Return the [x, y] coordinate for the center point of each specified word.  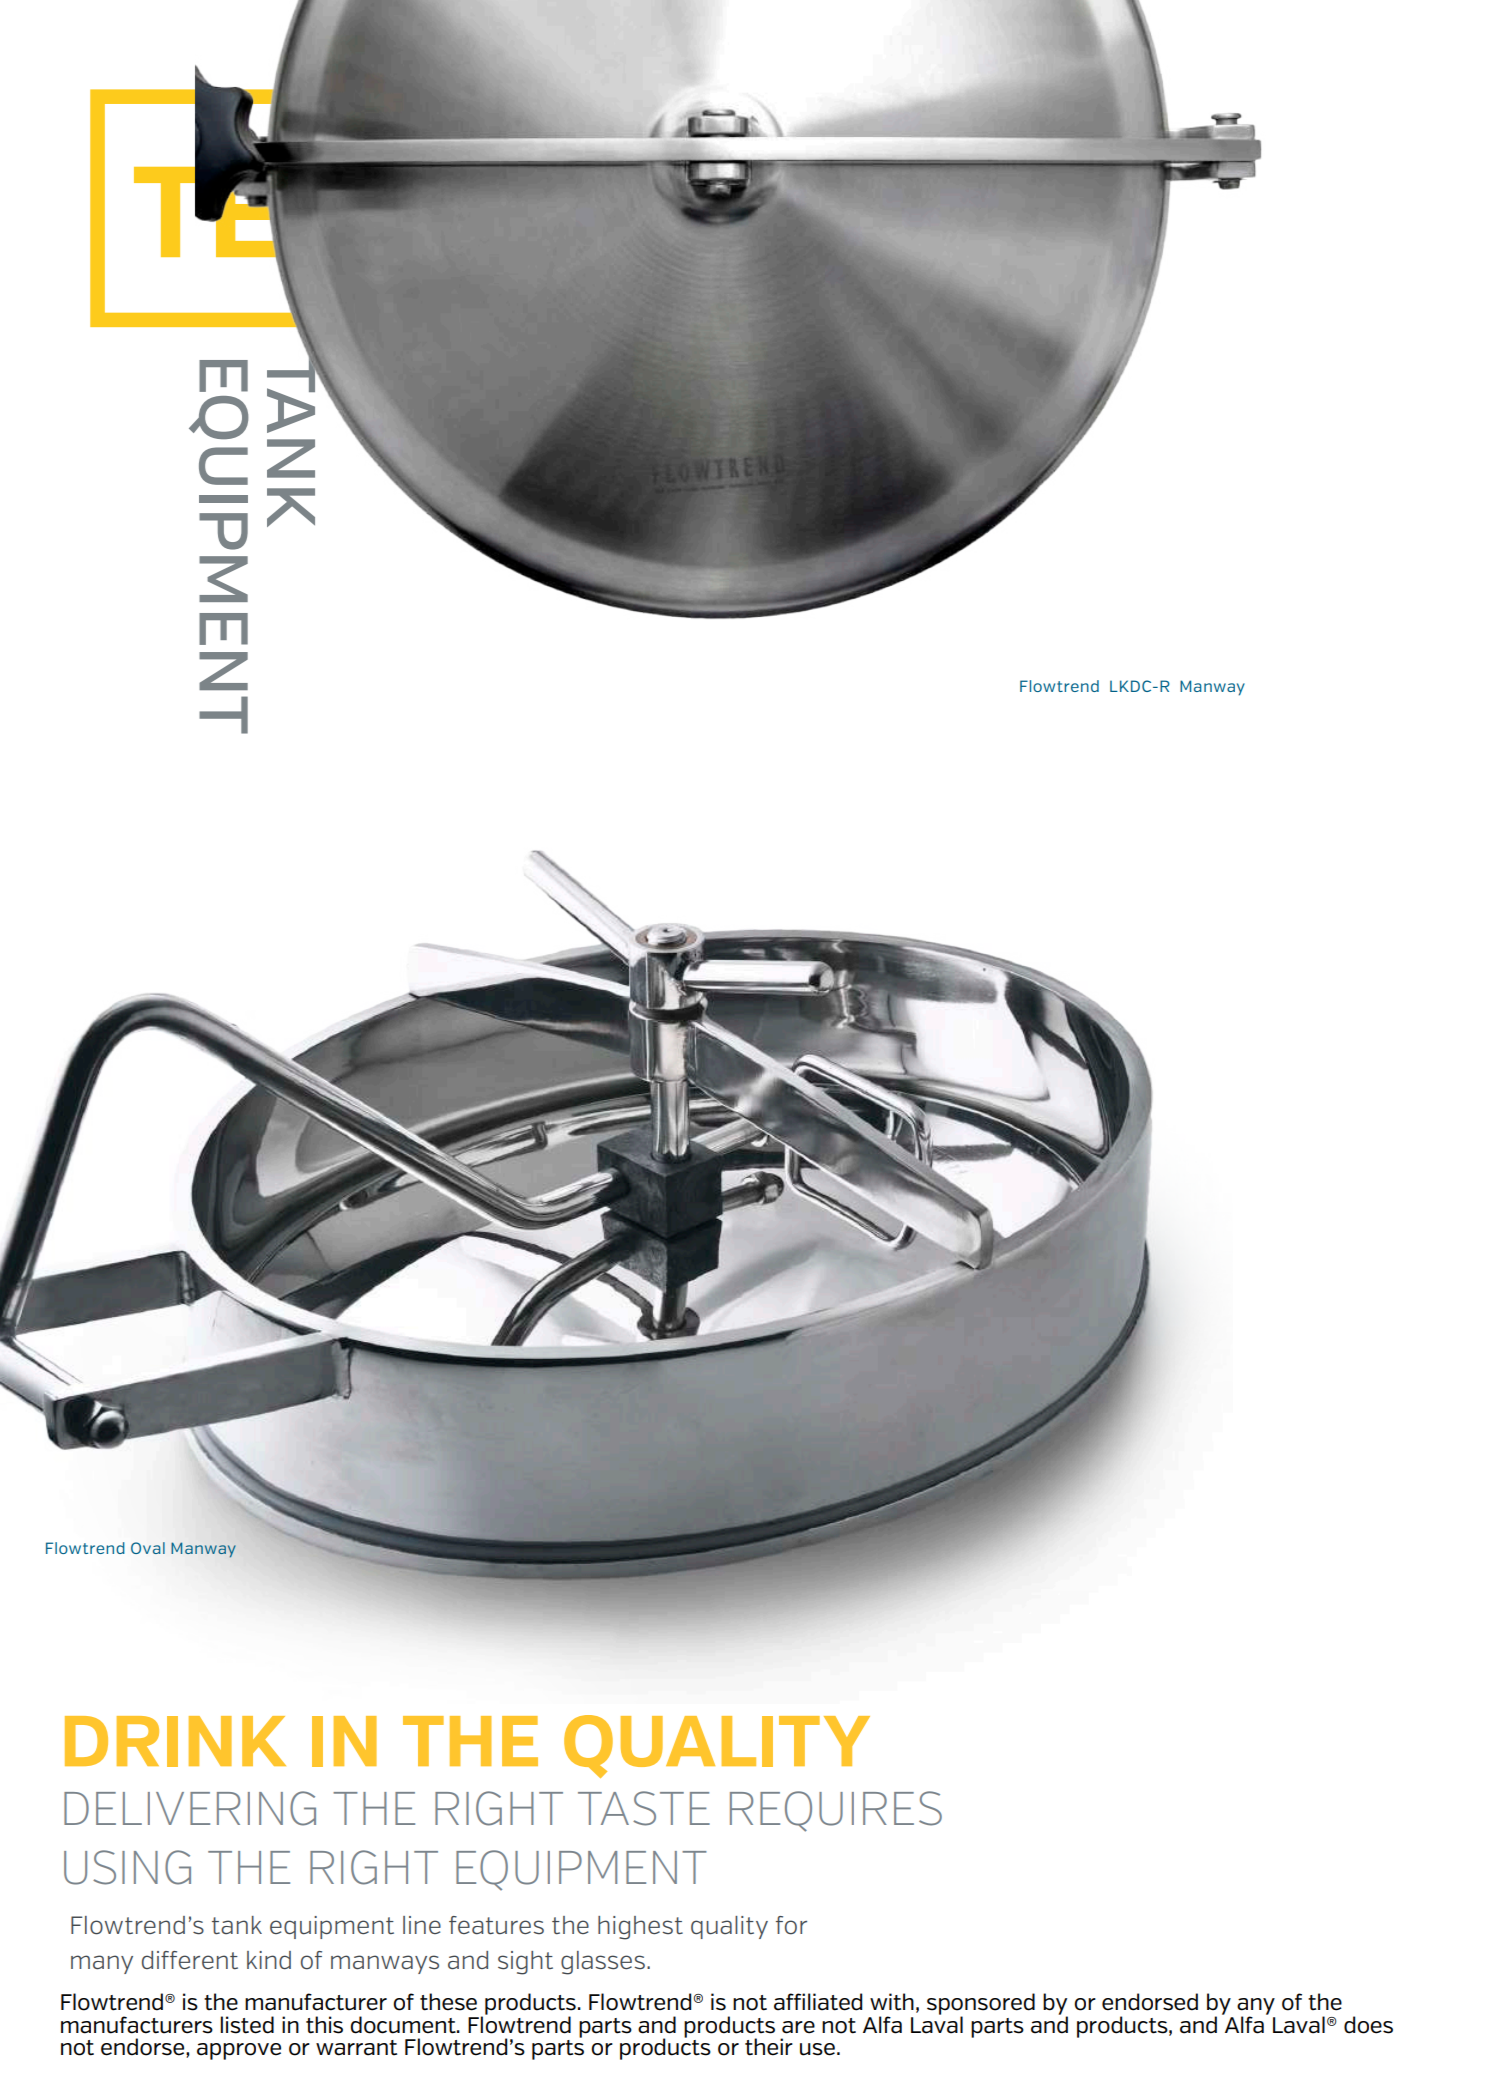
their [769, 2047]
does [1368, 2025]
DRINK [175, 1741]
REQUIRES [836, 1811]
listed [247, 2025]
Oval [148, 1548]
